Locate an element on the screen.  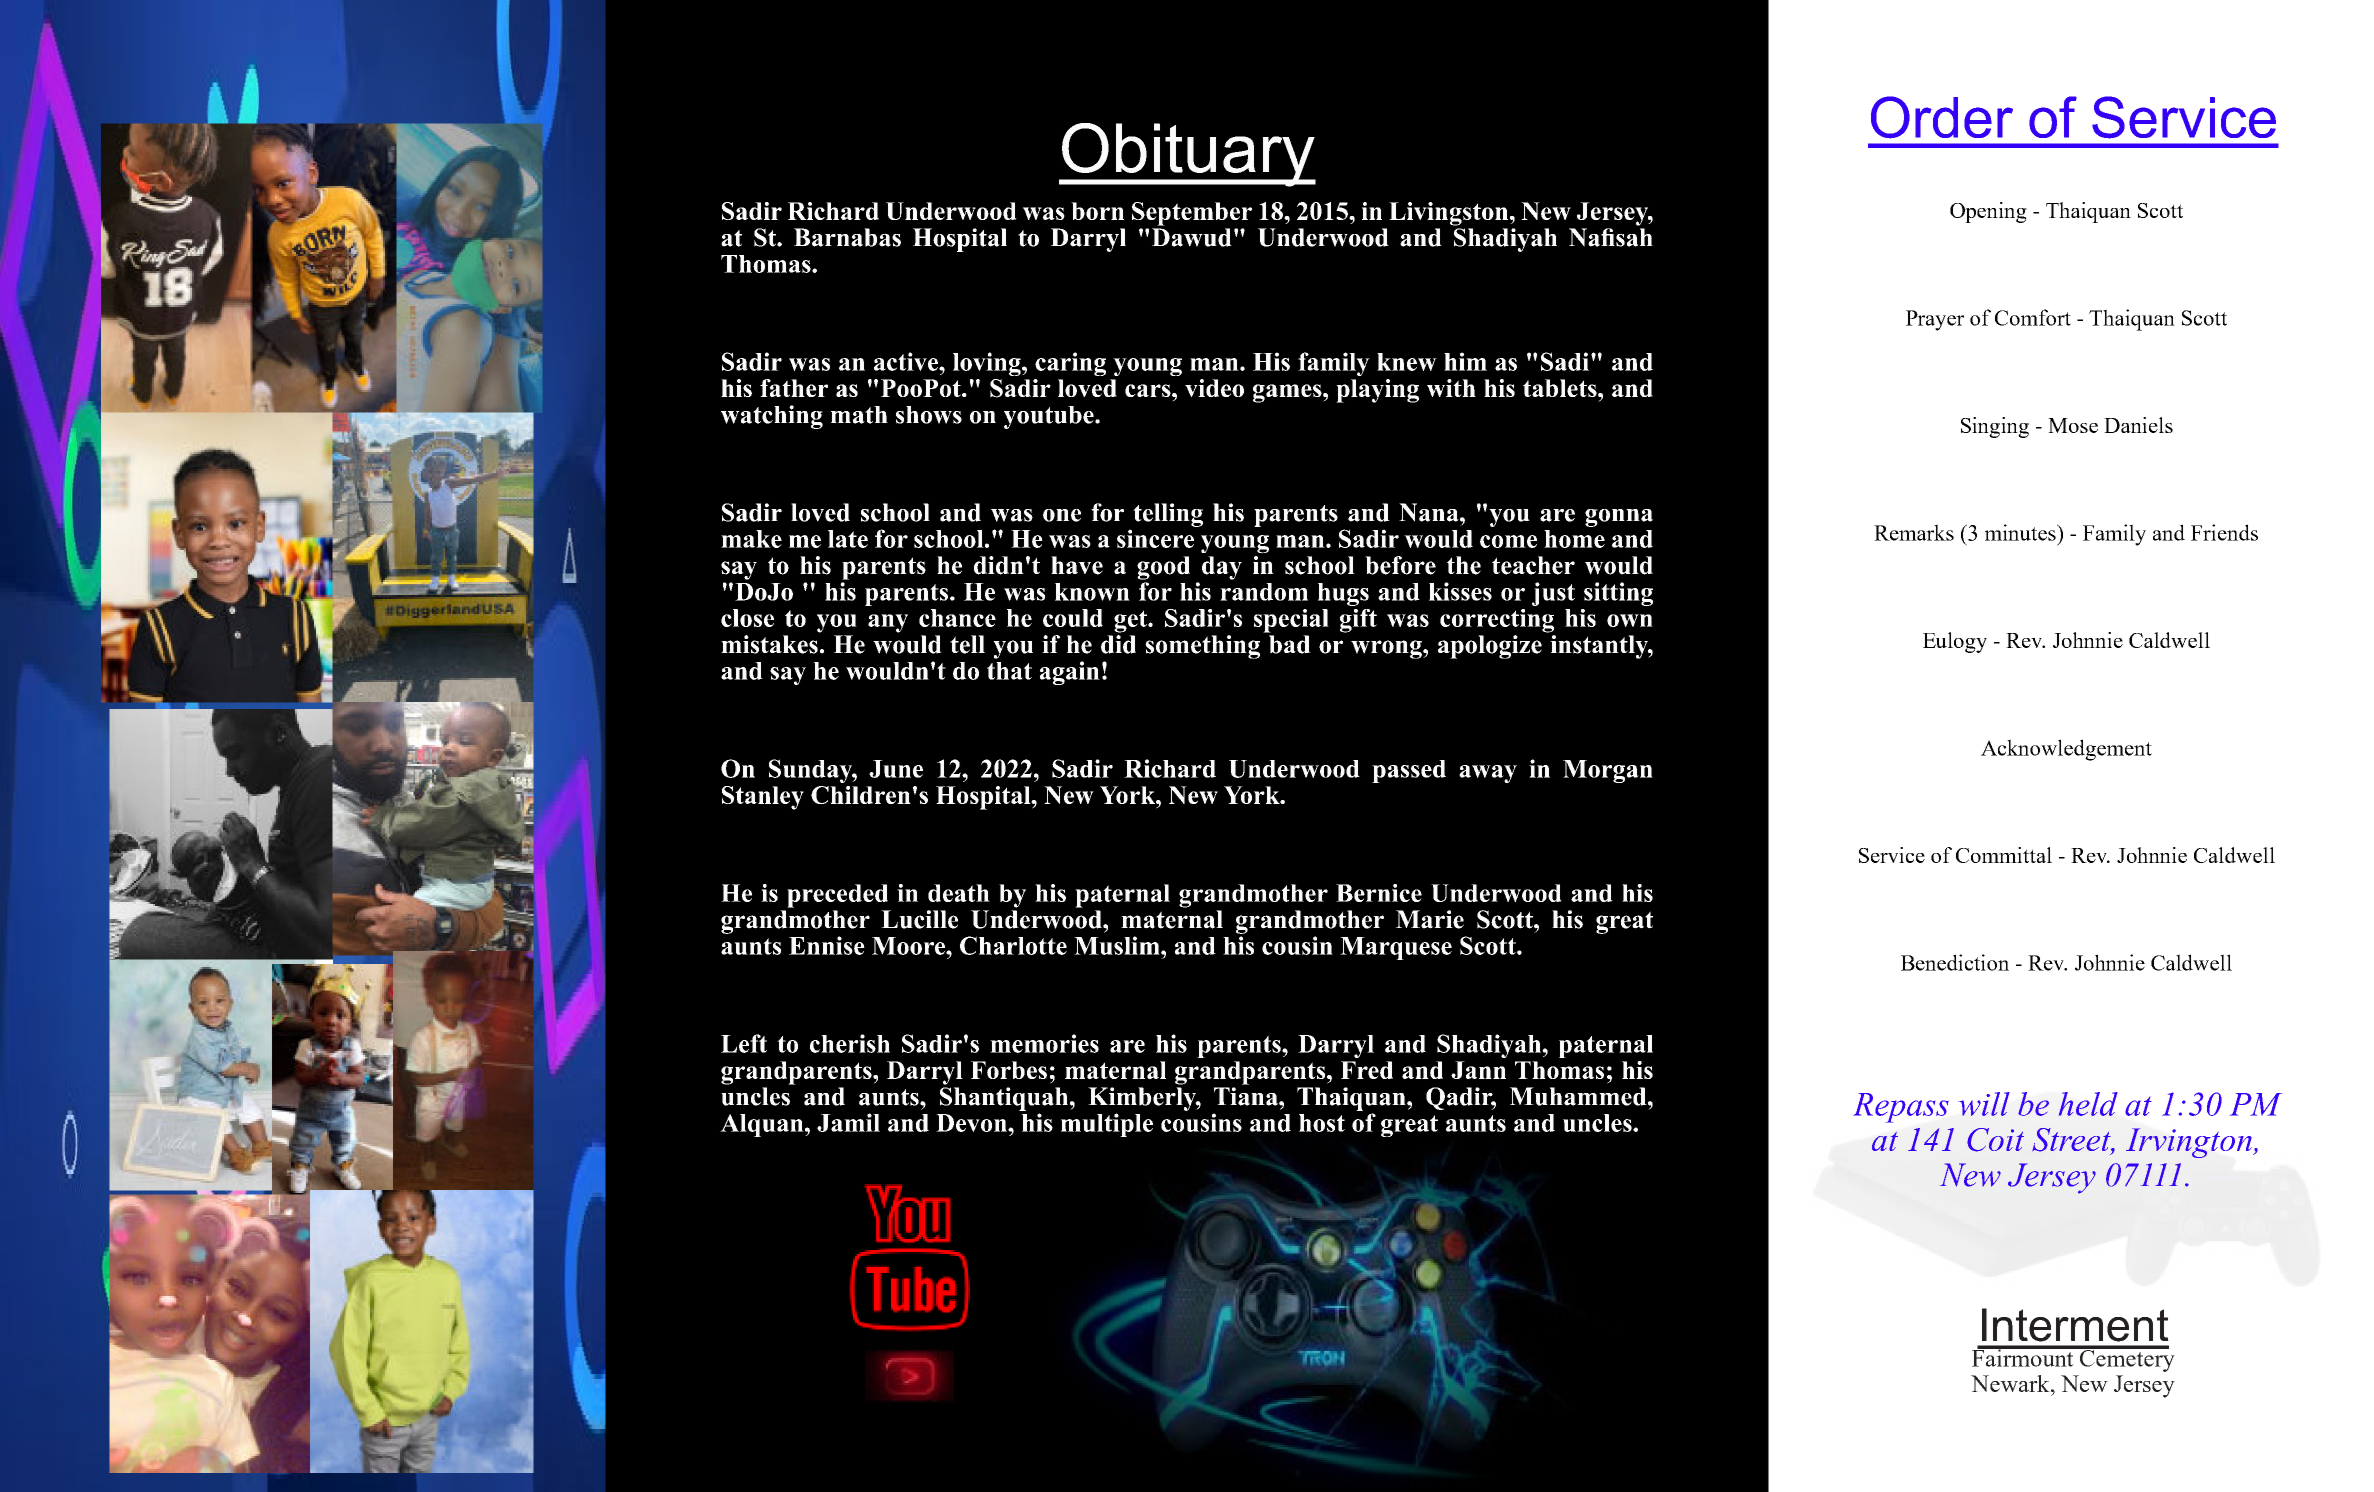
Lucille is located at coordinates (919, 919).
